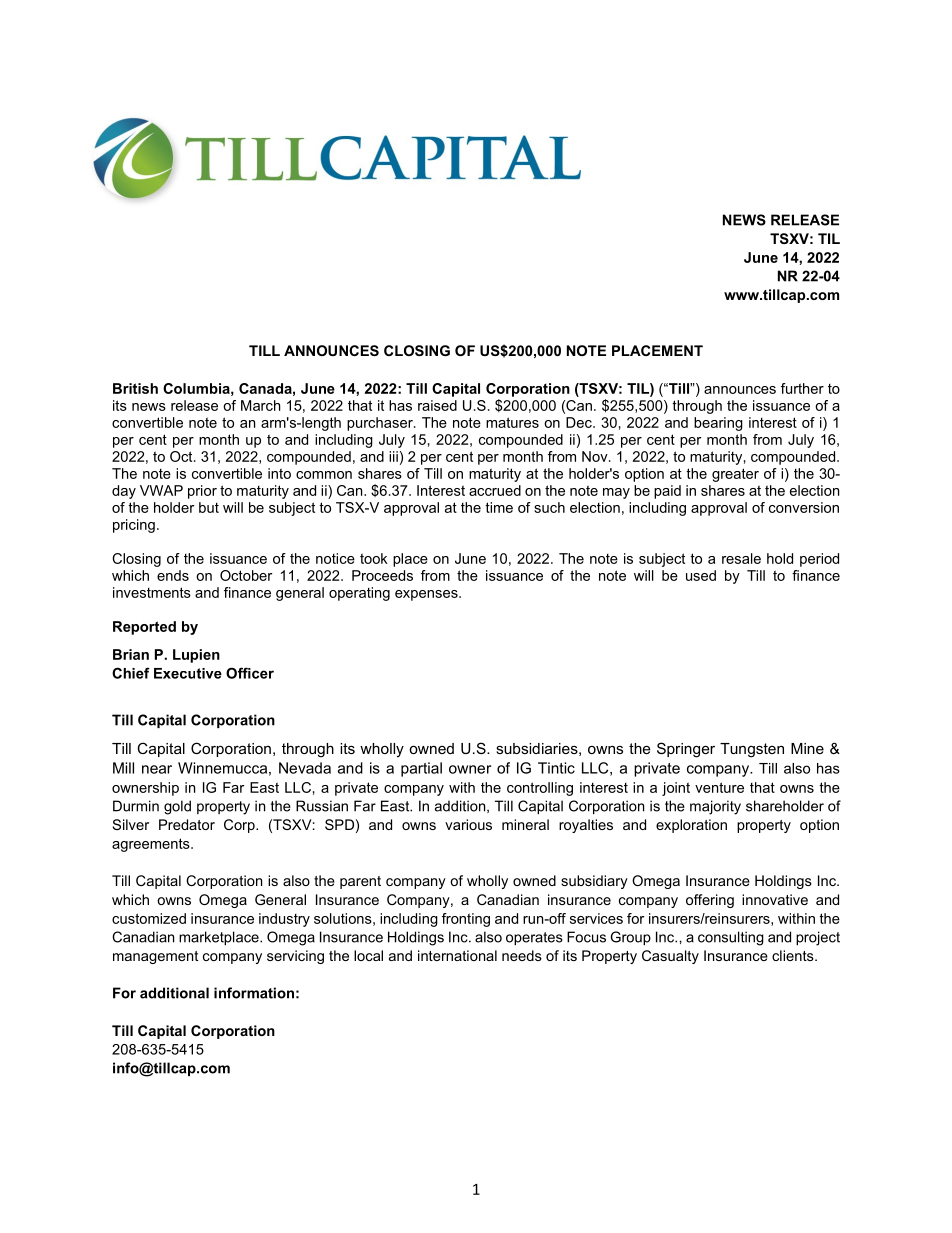  I want to click on expenses, so click(427, 595).
